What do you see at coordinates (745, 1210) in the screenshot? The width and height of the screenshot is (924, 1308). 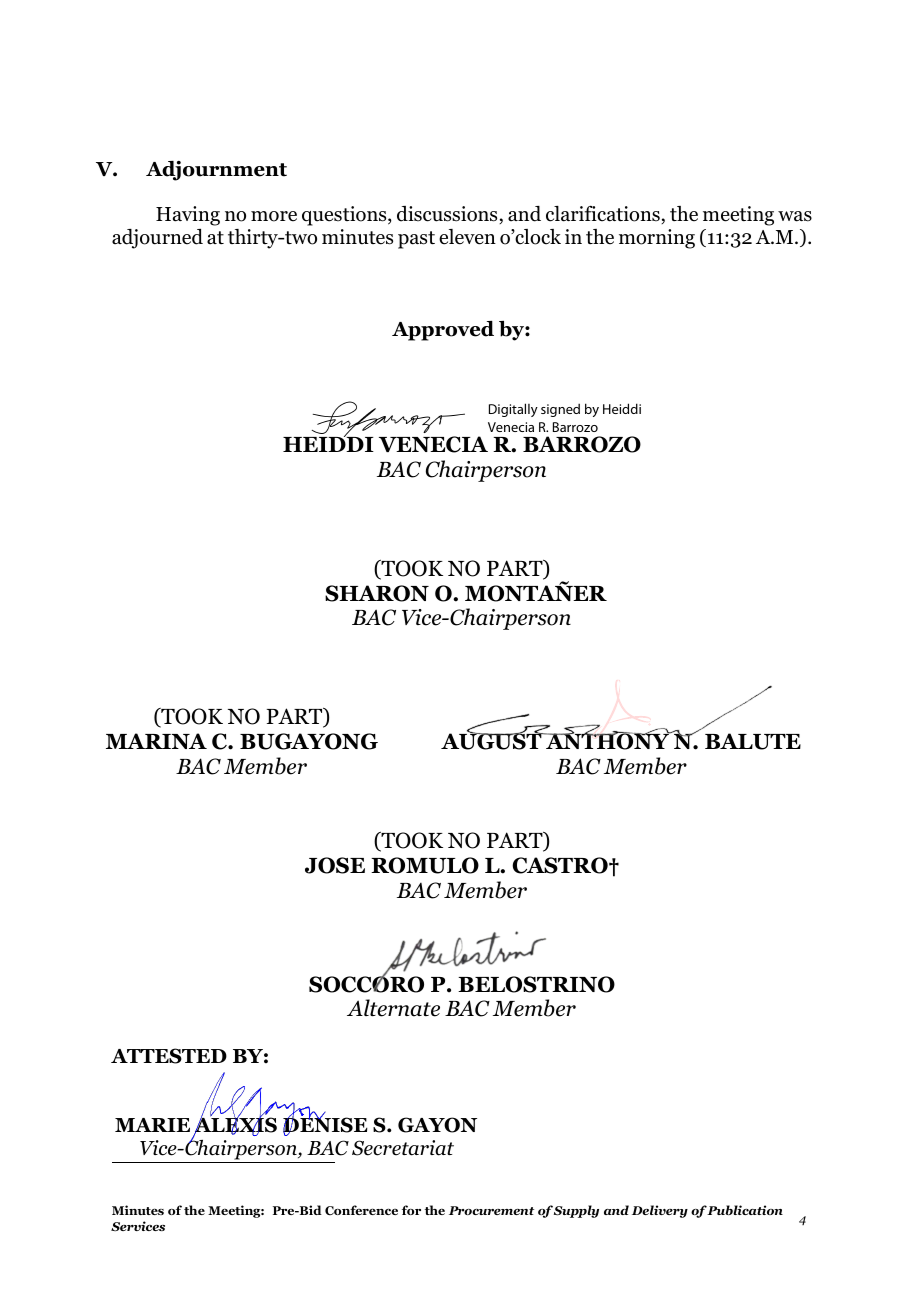 I see `Publication` at bounding box center [745, 1210].
